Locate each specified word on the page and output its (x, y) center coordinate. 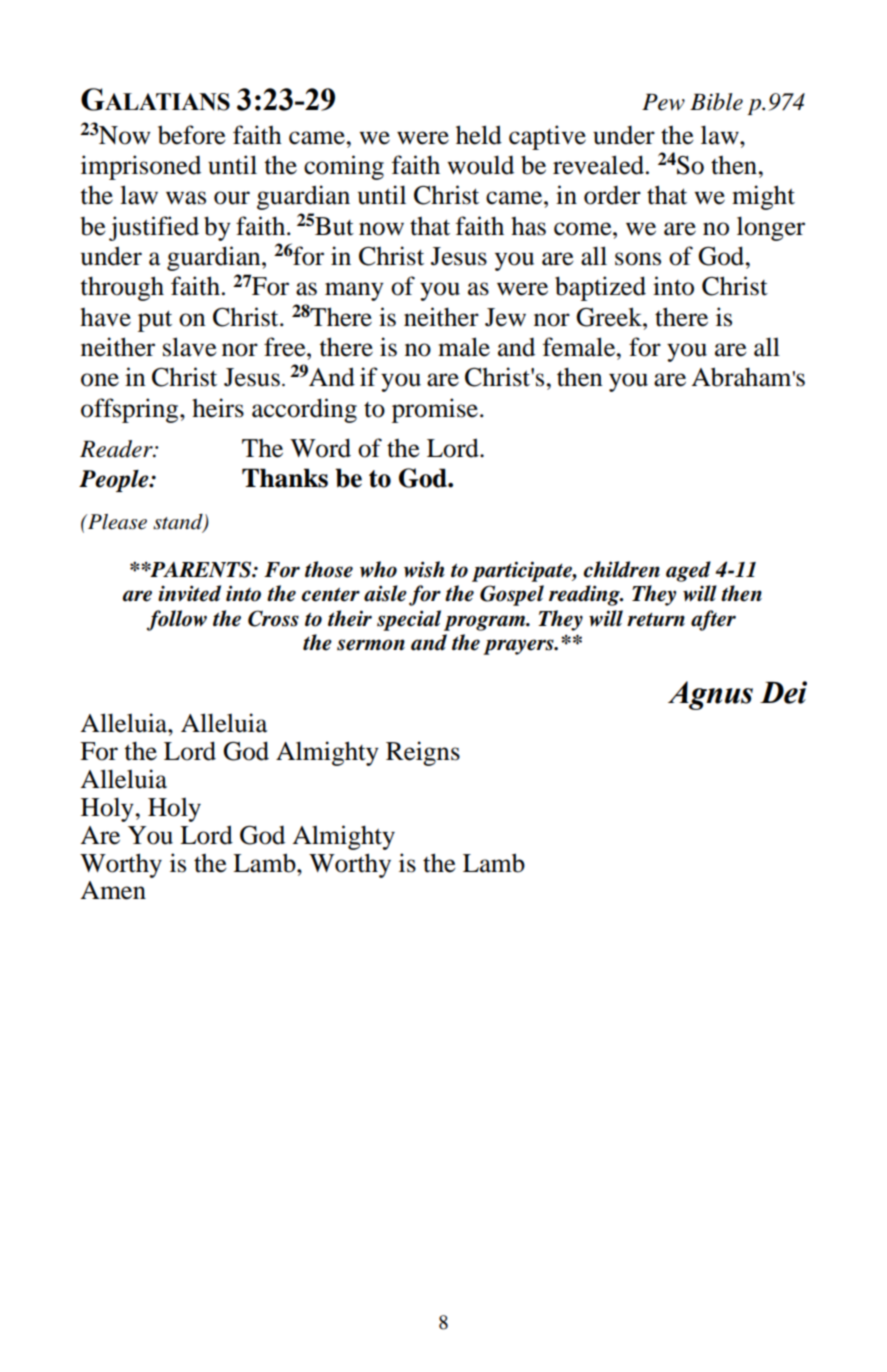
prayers (519, 647)
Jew (505, 317)
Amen (113, 890)
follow (177, 620)
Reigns (423, 753)
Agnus (710, 695)
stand (179, 522)
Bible (716, 102)
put (155, 321)
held (479, 135)
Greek (610, 317)
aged (688, 571)
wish (424, 569)
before (192, 135)
